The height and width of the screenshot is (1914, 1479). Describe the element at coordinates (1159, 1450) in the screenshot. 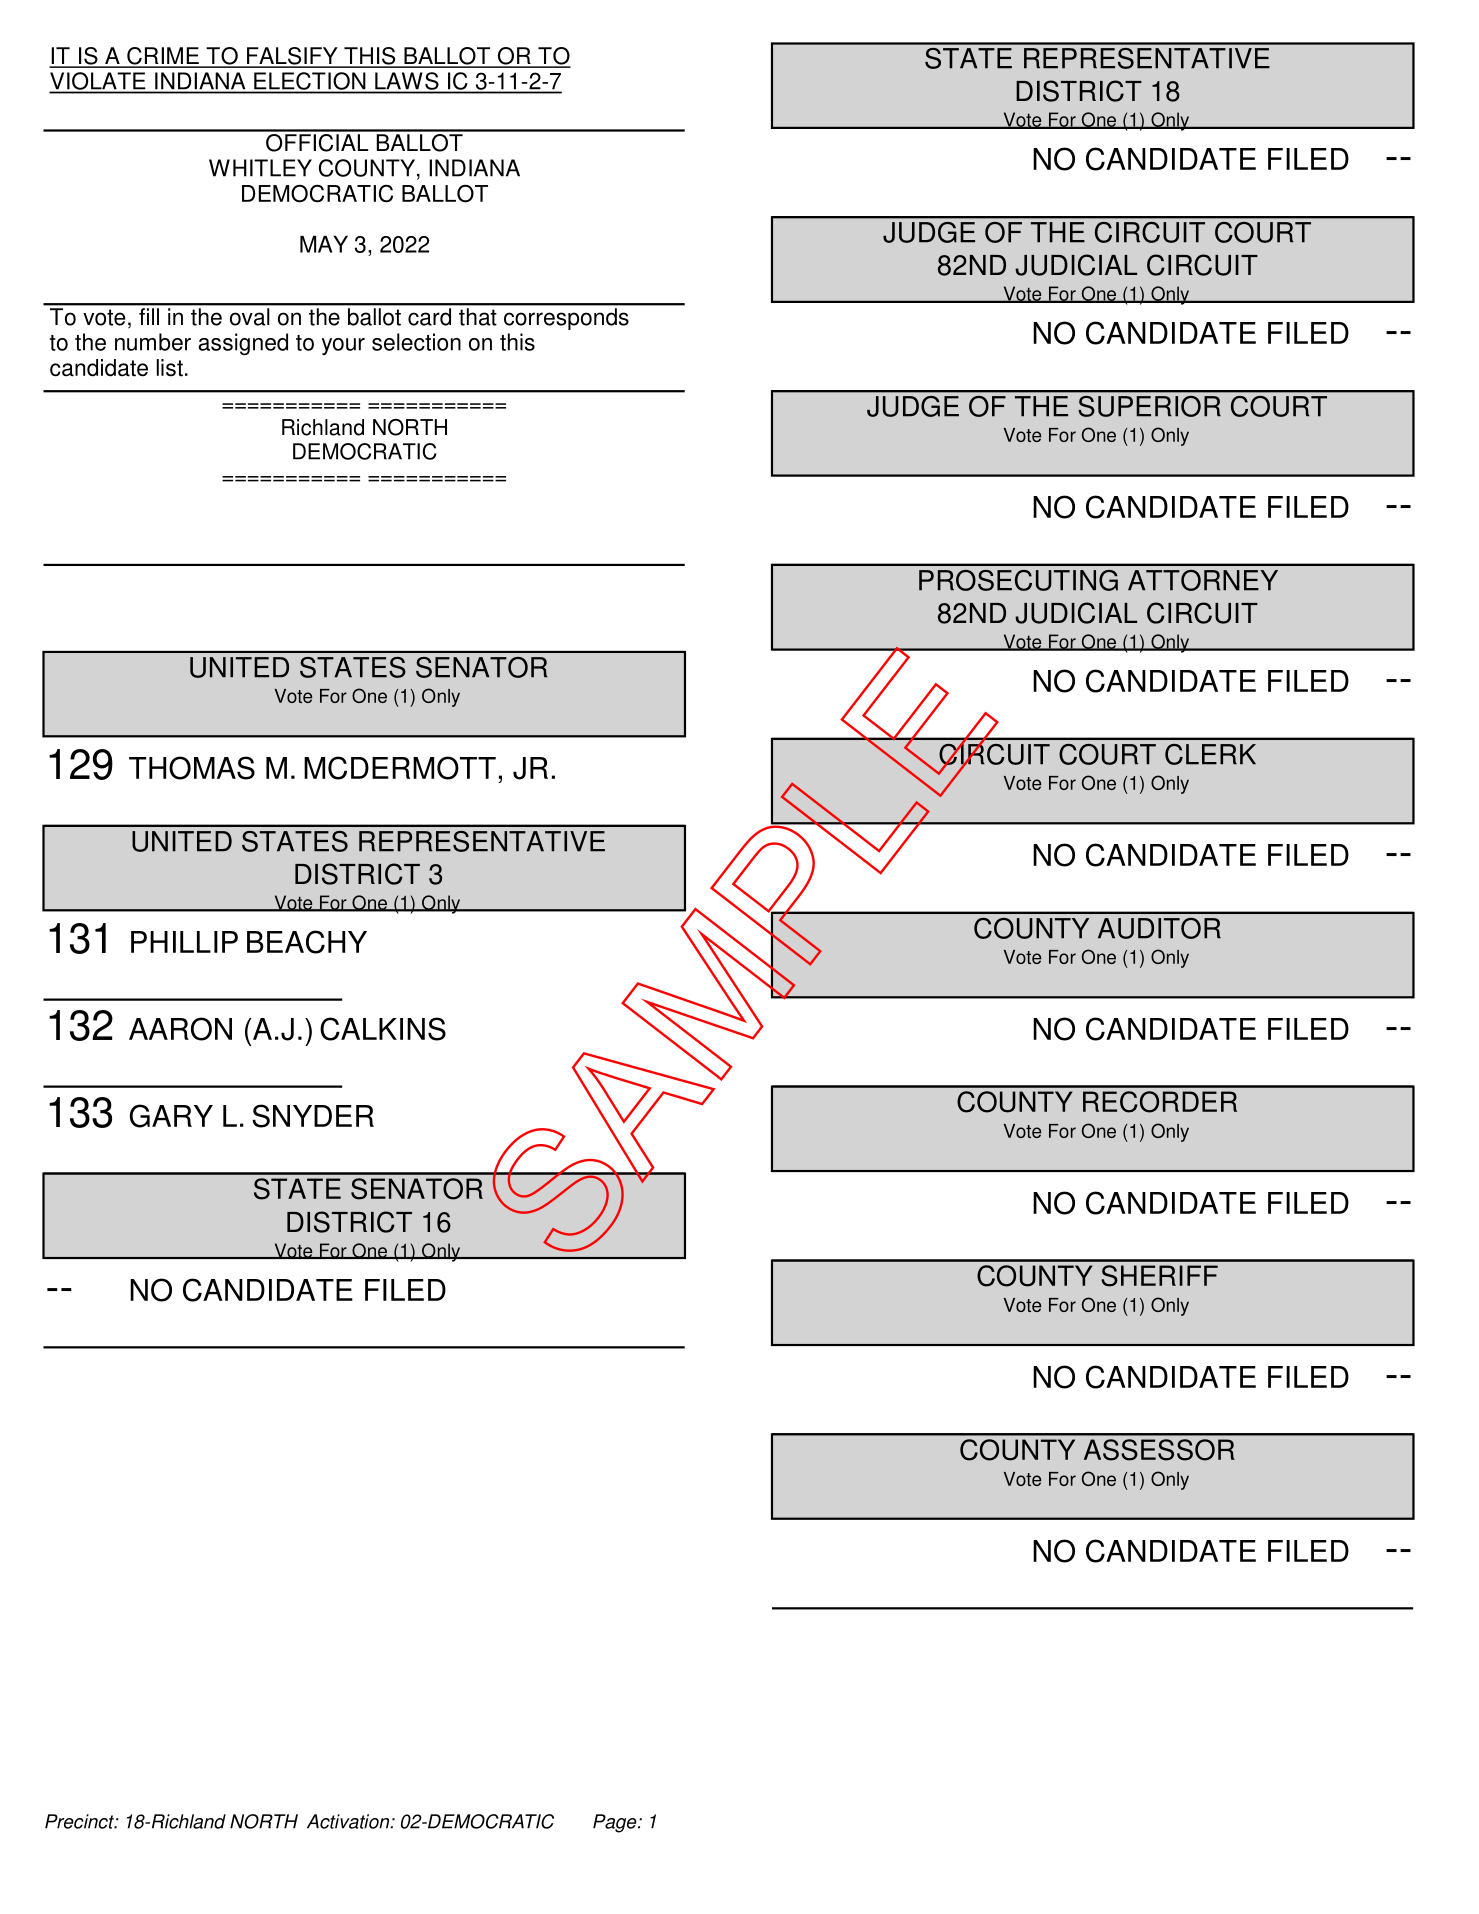

I see `ASSESSOR` at that location.
